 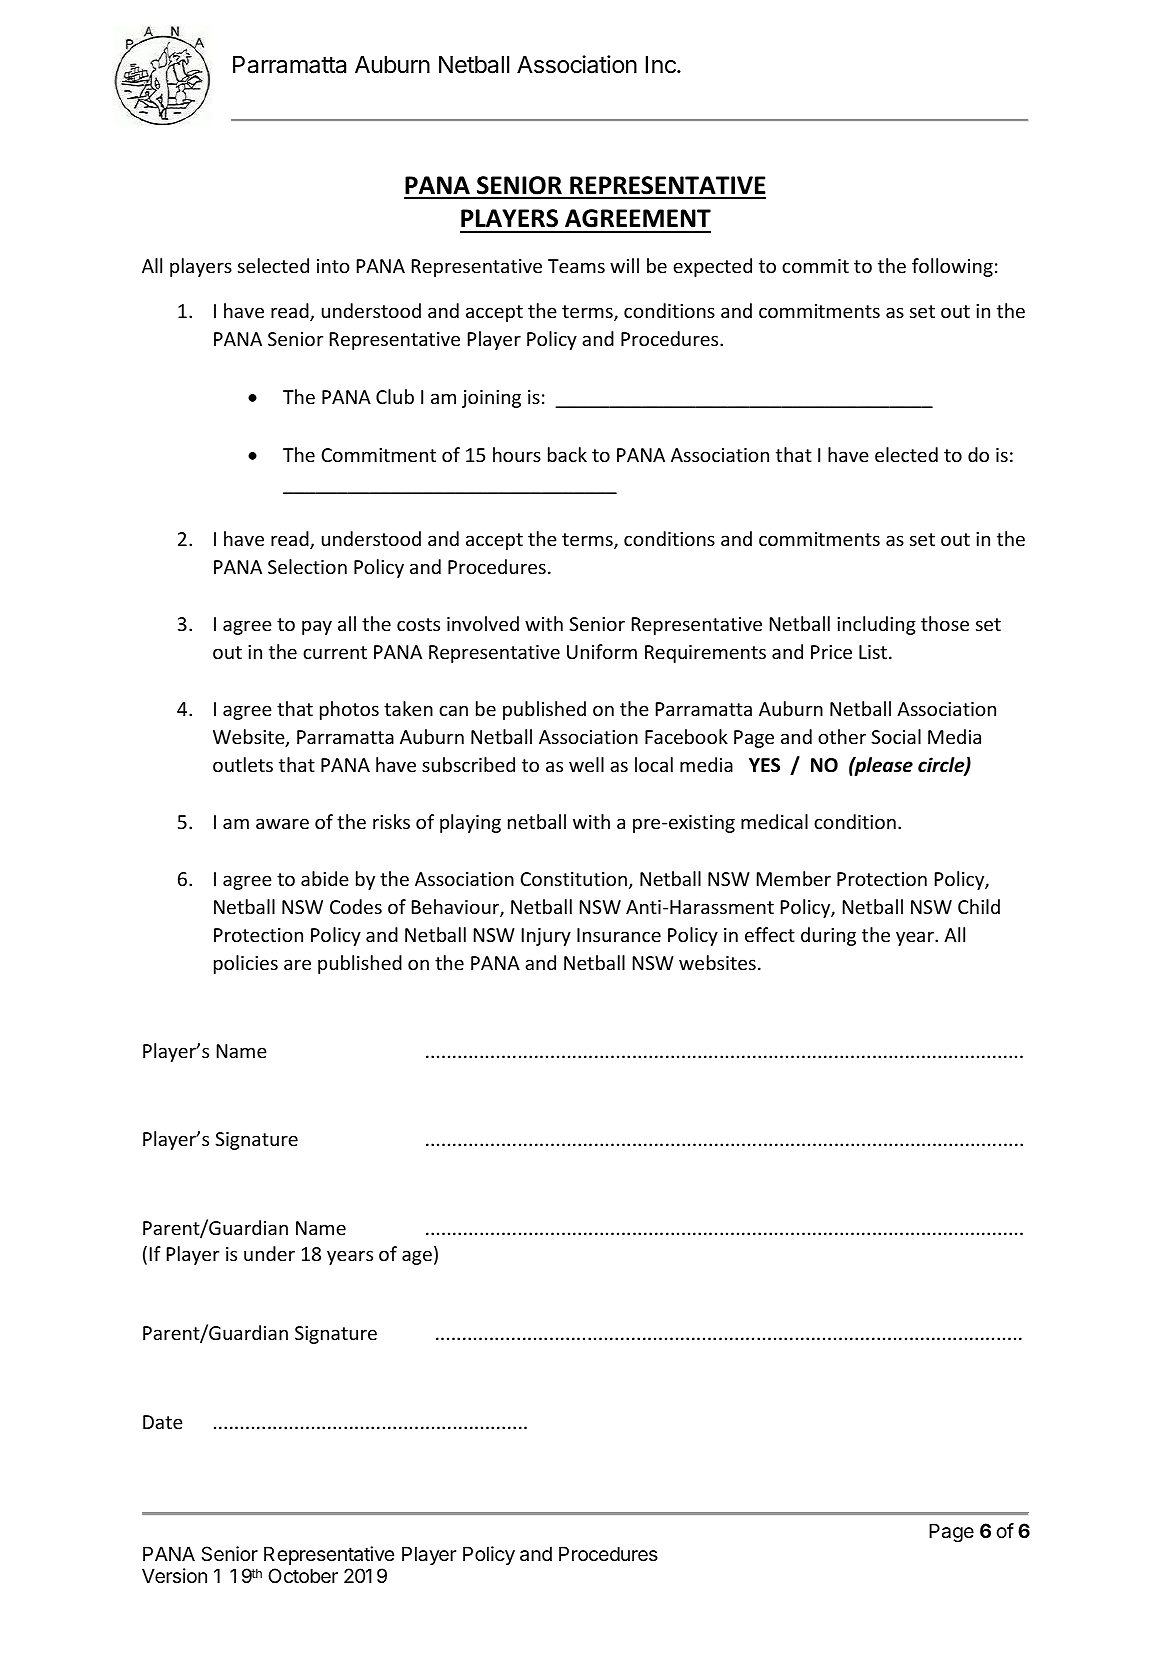 I want to click on outlets, so click(x=243, y=764).
